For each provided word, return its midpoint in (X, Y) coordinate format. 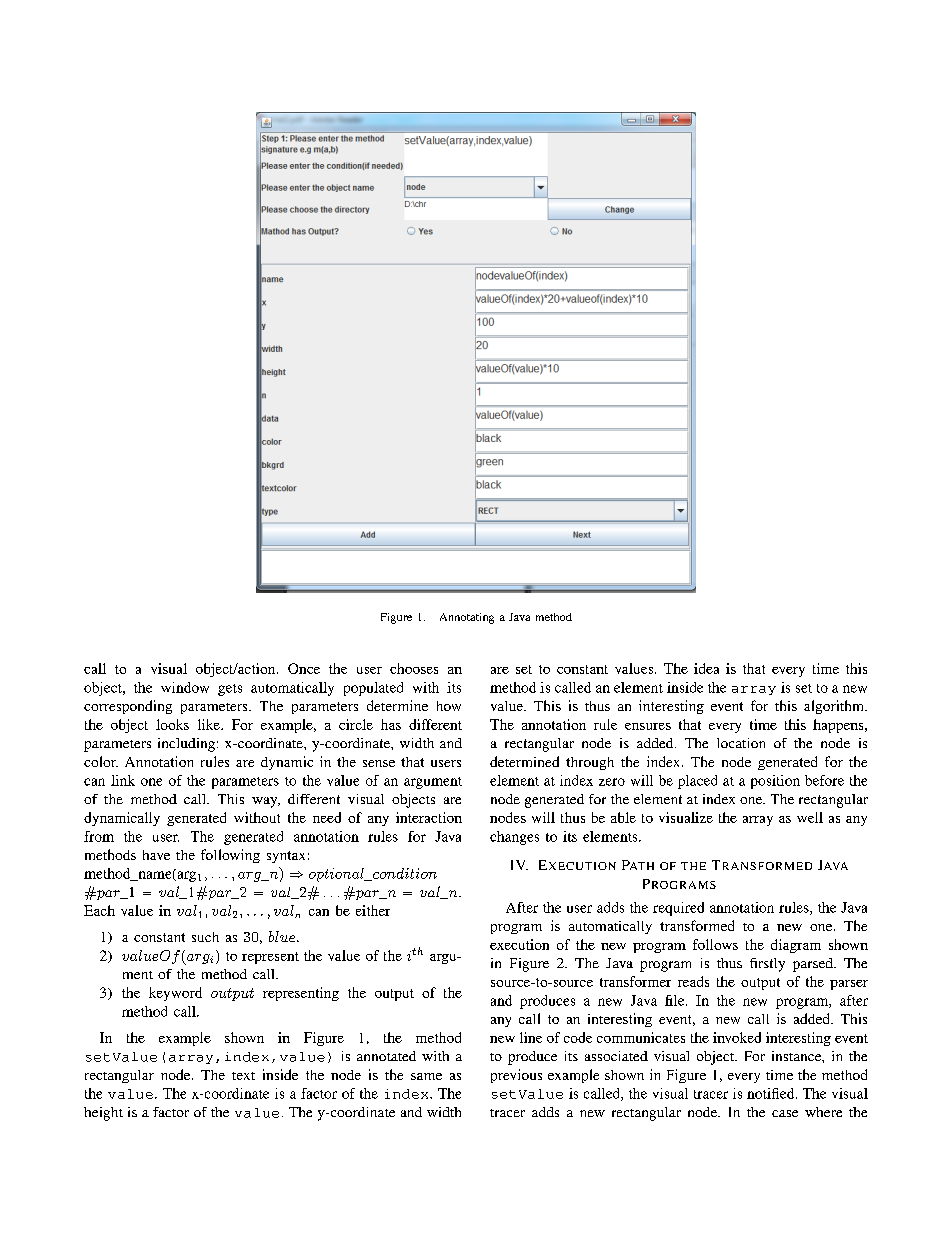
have (156, 855)
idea (706, 668)
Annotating (467, 618)
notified (772, 1093)
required (678, 909)
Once (304, 668)
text (243, 1076)
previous (516, 1076)
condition (404, 874)
